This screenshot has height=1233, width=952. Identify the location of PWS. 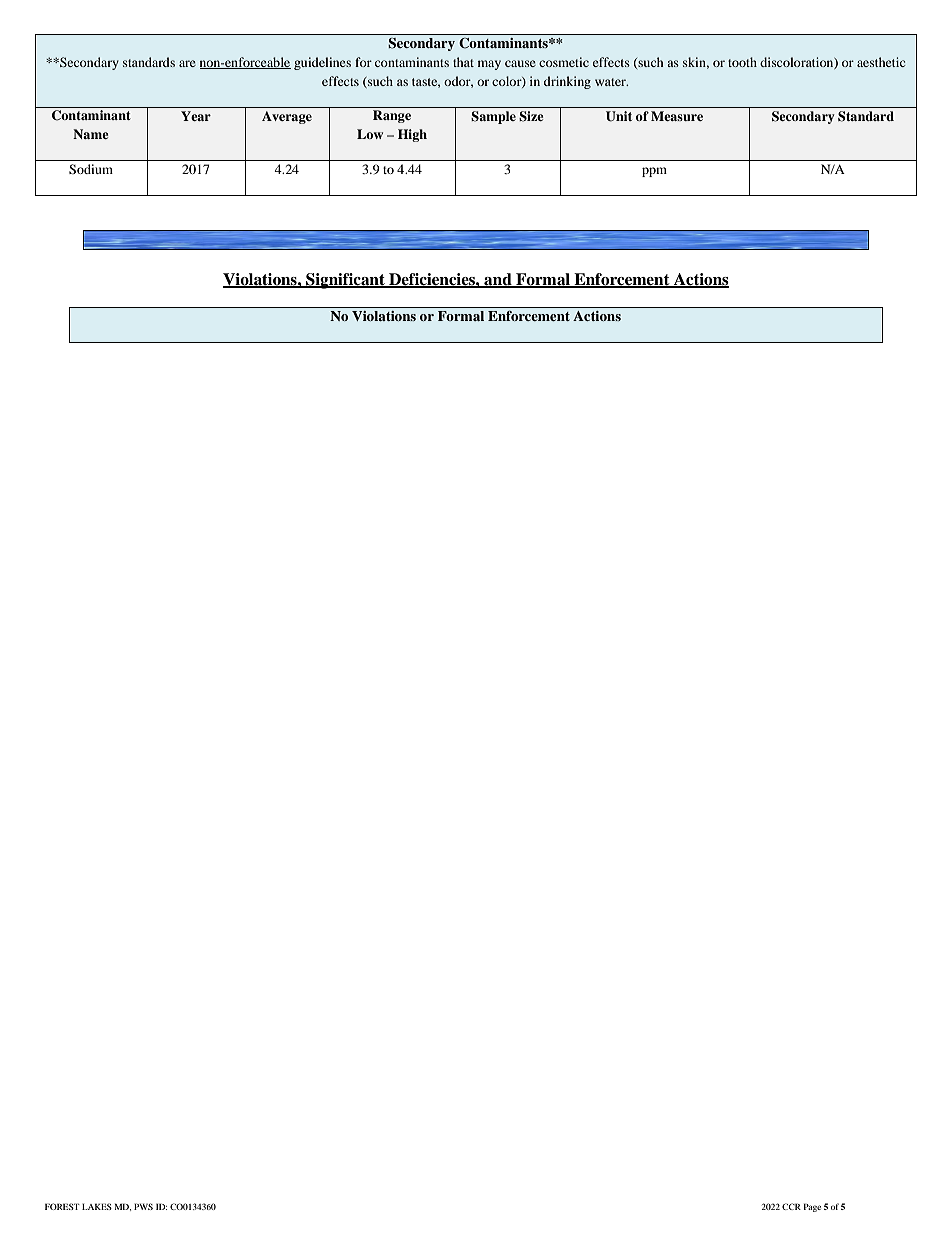
(143, 1206).
